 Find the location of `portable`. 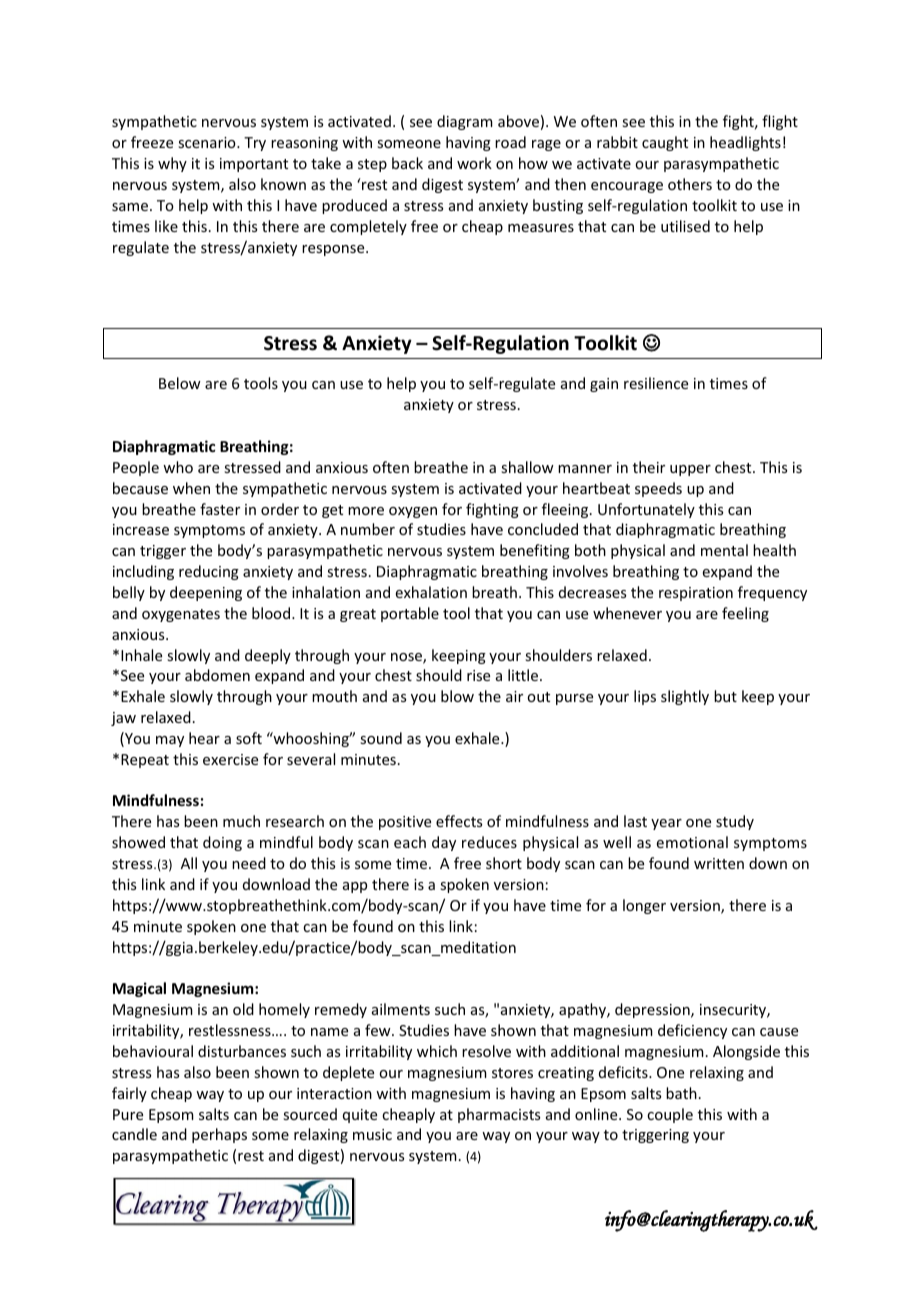

portable is located at coordinates (410, 614).
